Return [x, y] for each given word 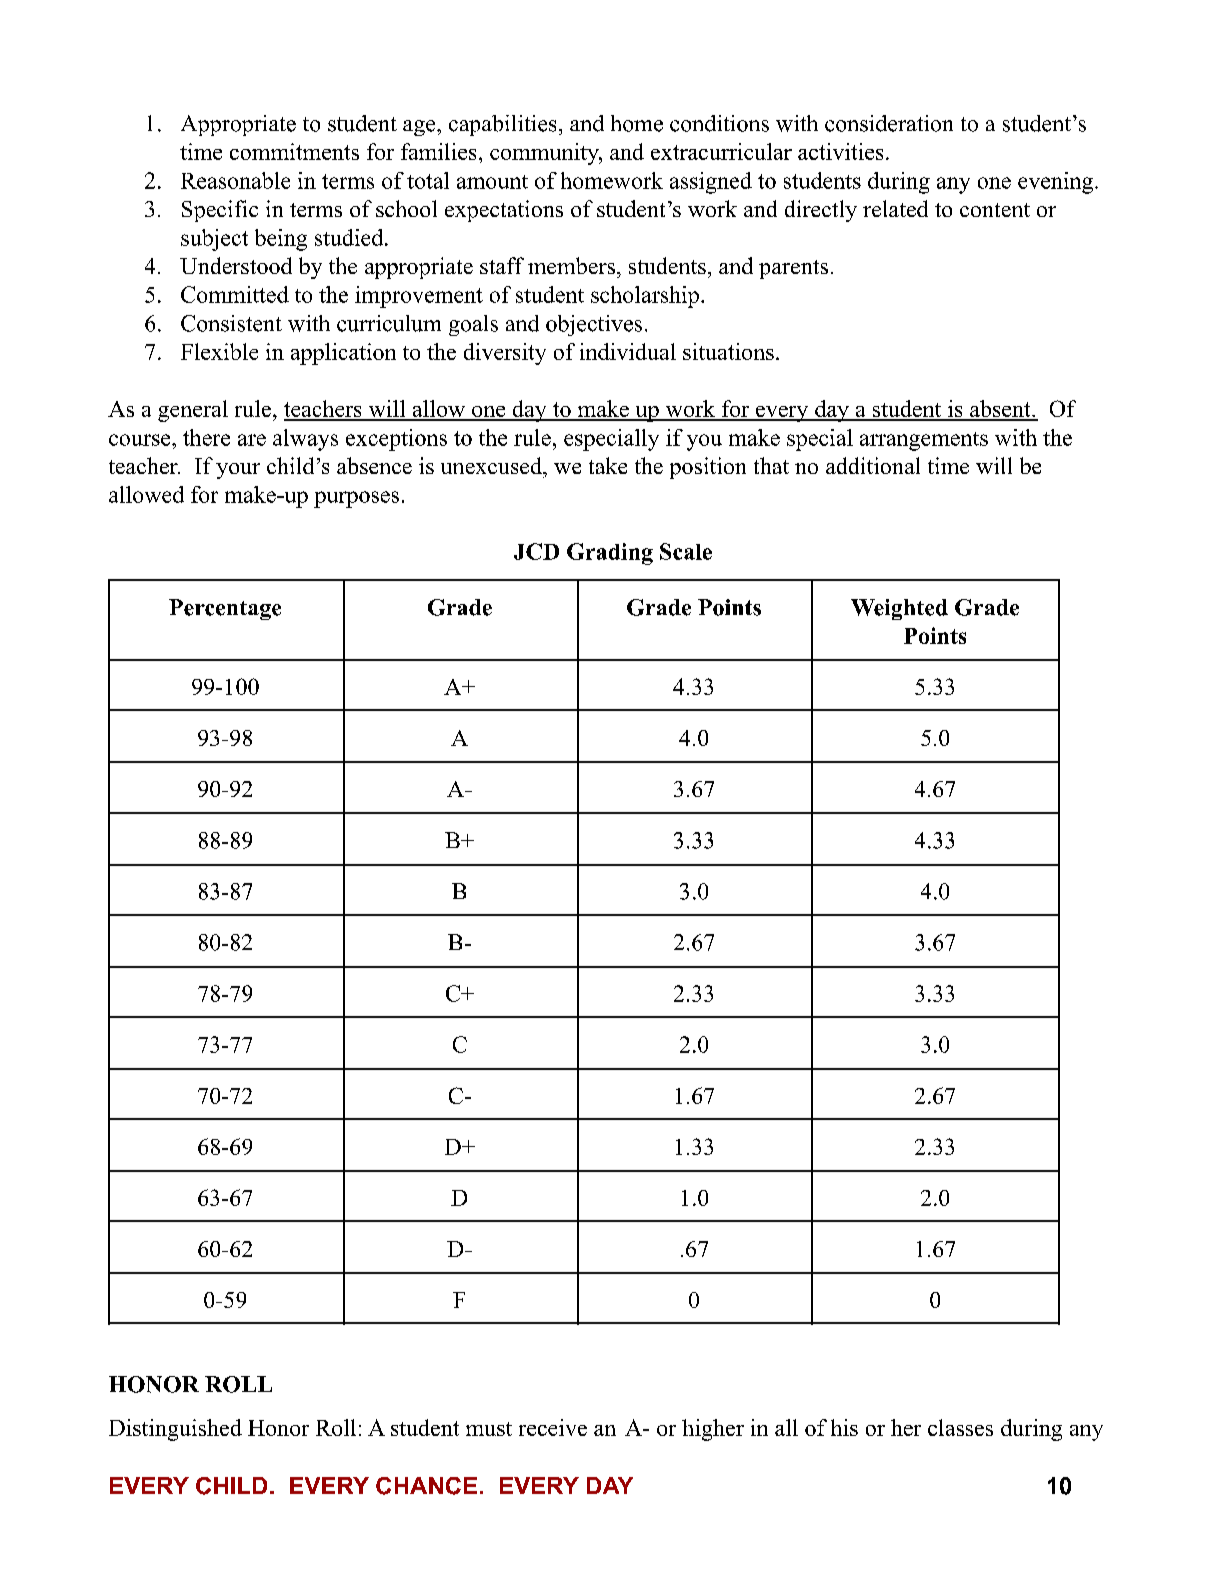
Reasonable [235, 180]
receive [553, 1427]
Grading [610, 554]
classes [960, 1427]
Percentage [225, 609]
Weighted [899, 609]
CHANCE [426, 1486]
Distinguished [175, 1430]
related [895, 208]
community [545, 154]
